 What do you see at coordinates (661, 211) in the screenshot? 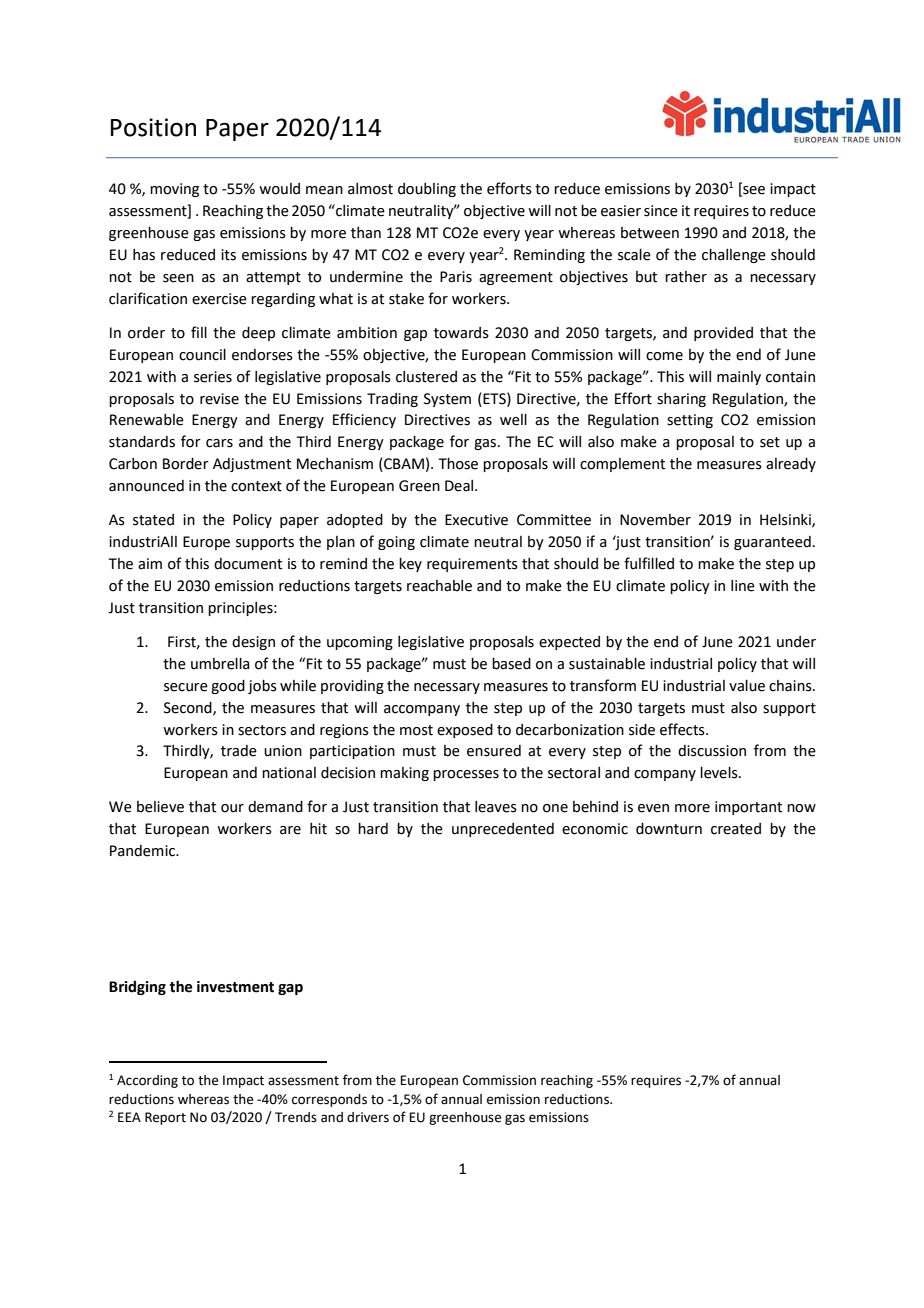
I see `since` at bounding box center [661, 211].
